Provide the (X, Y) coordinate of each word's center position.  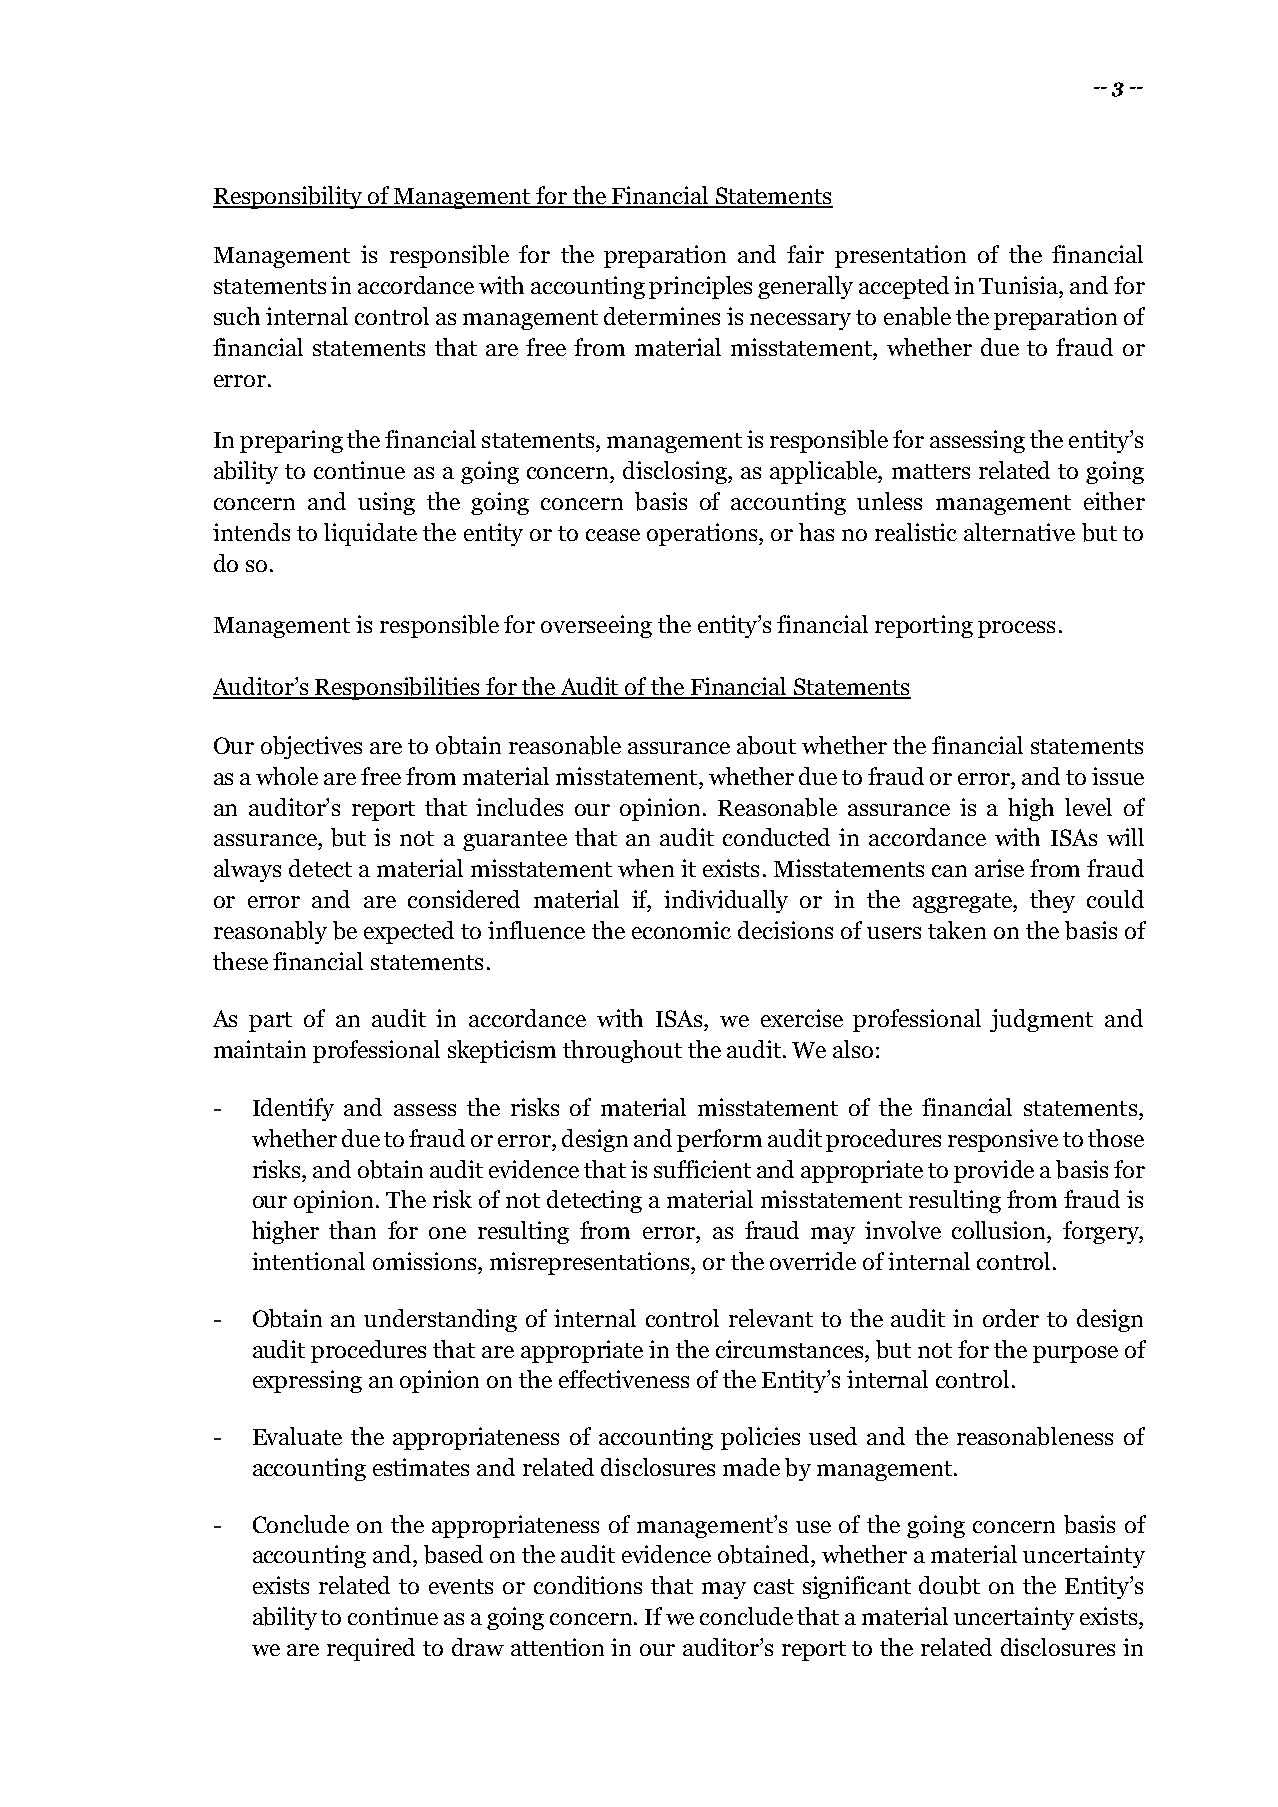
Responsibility (289, 197)
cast (774, 1586)
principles (700, 287)
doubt (949, 1585)
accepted (904, 287)
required (371, 1649)
